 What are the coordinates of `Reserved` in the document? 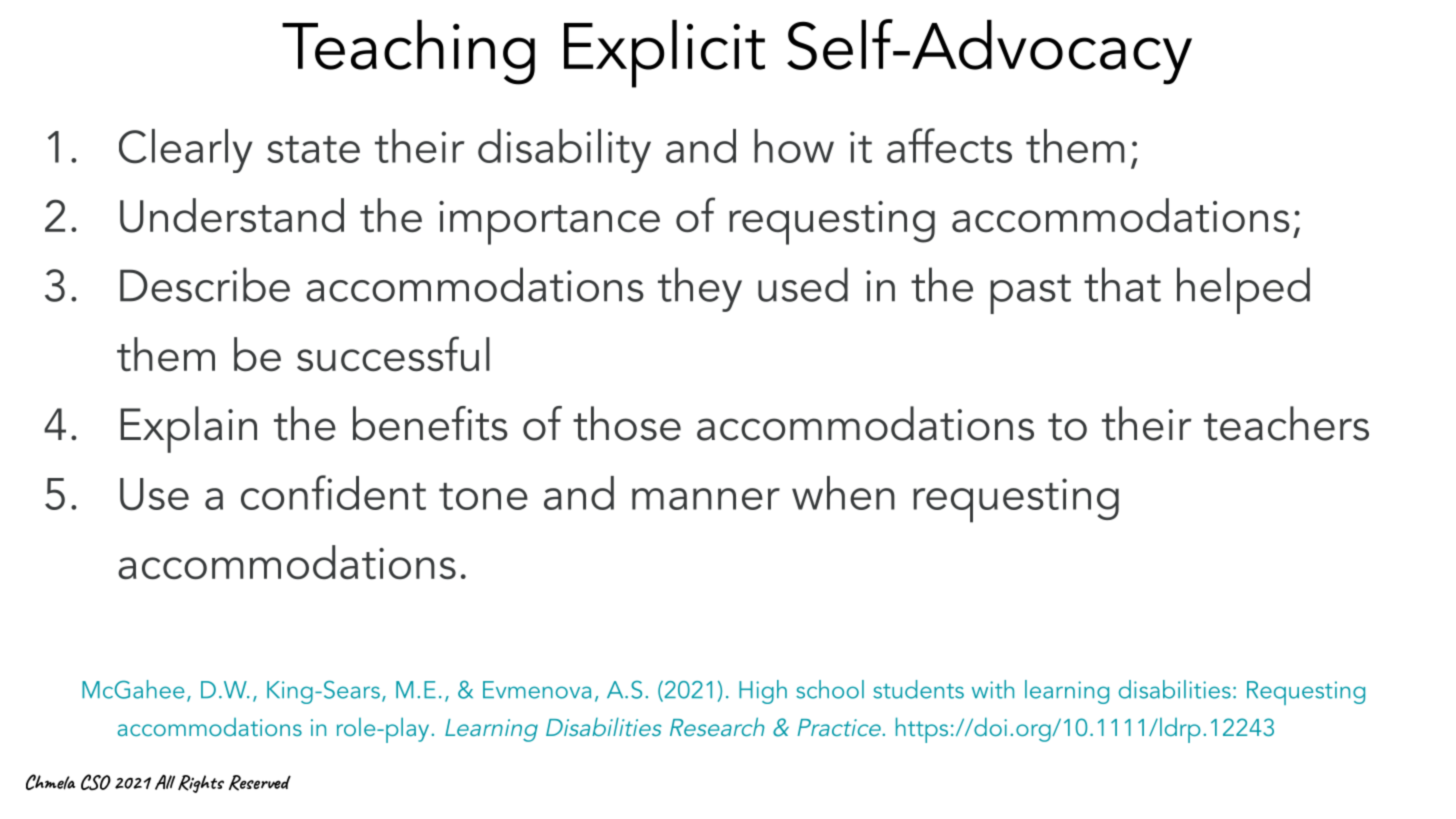 It's located at (260, 783).
